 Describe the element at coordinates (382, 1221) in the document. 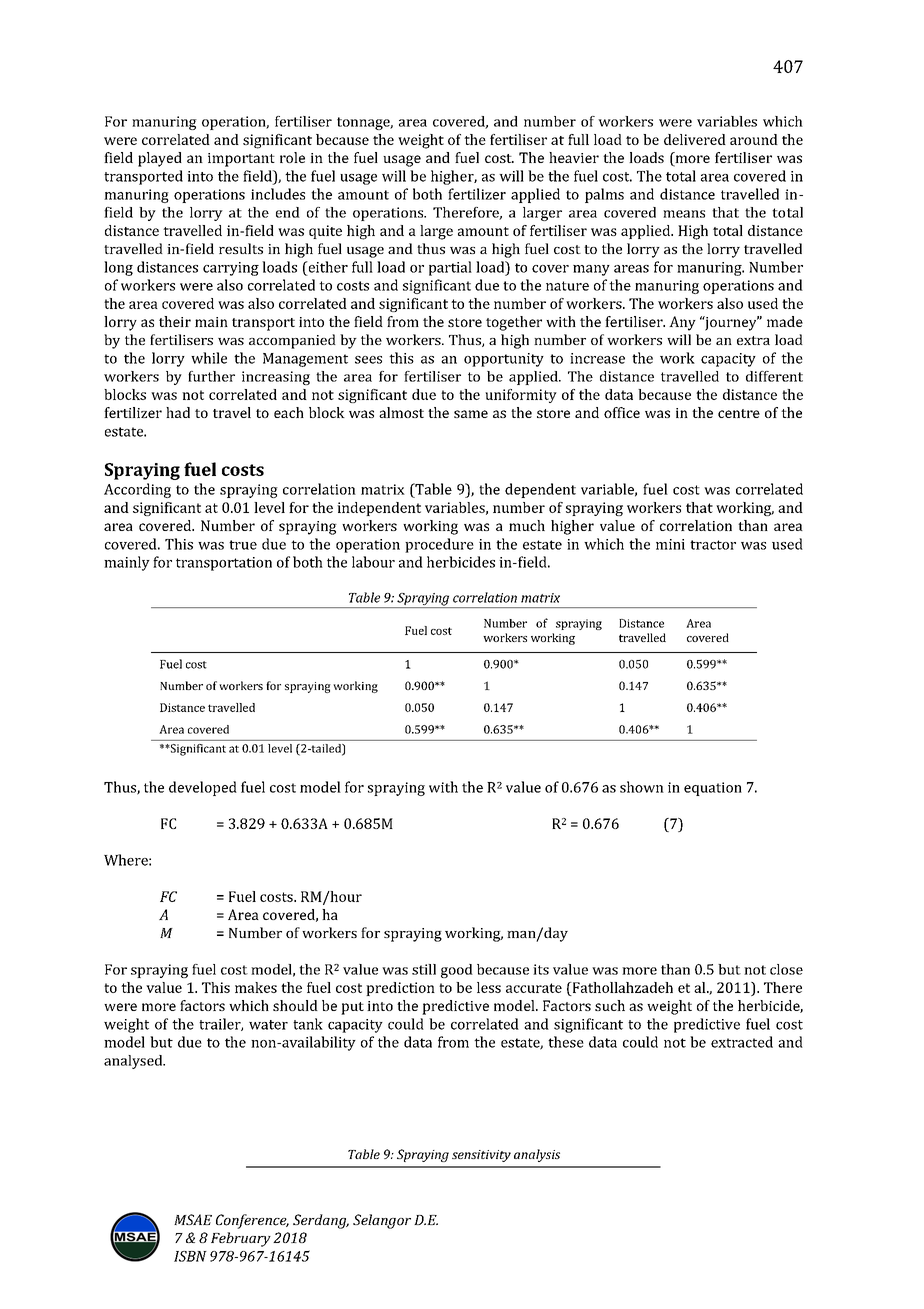

I see `Selangor` at that location.
